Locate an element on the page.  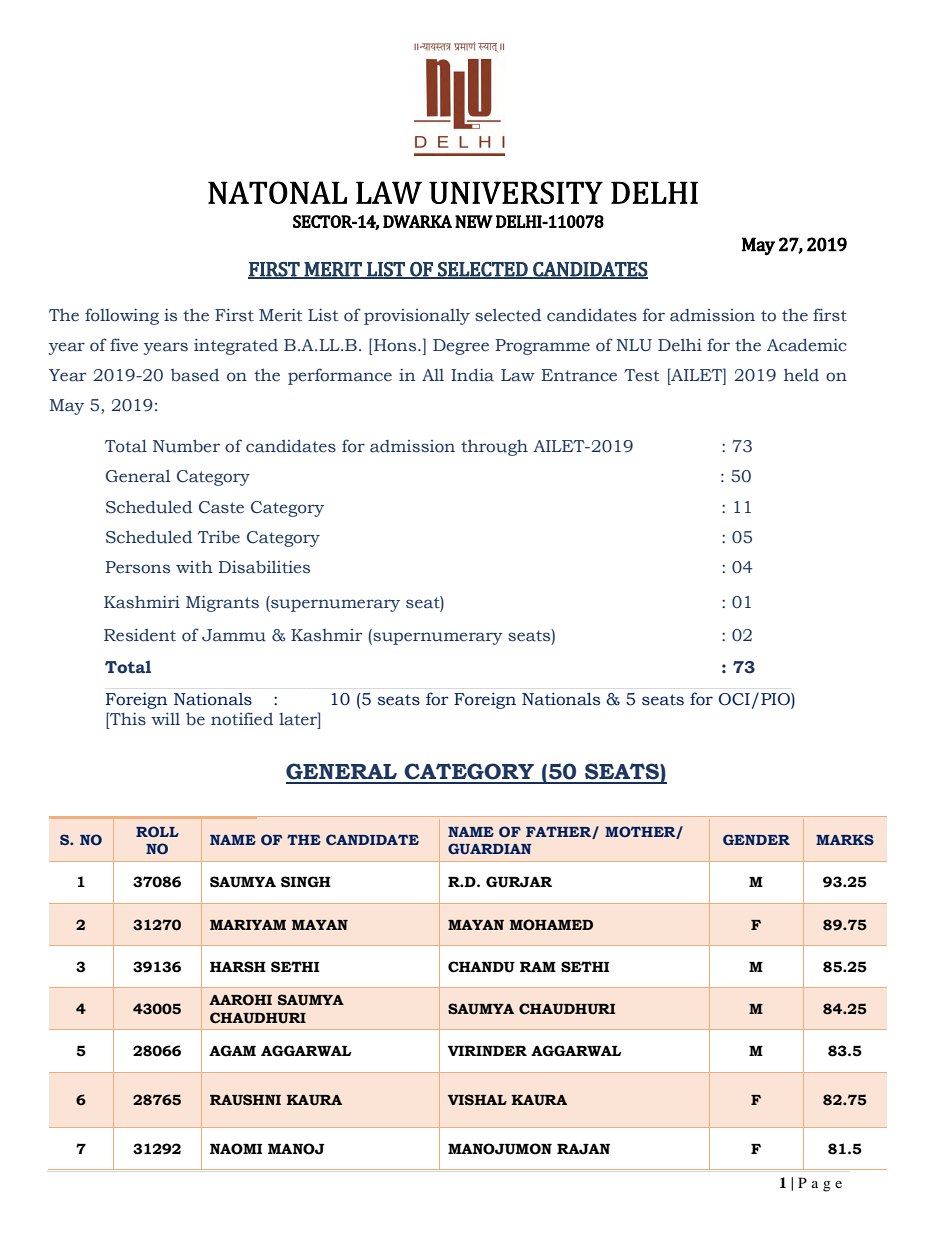
integrated is located at coordinates (236, 346).
